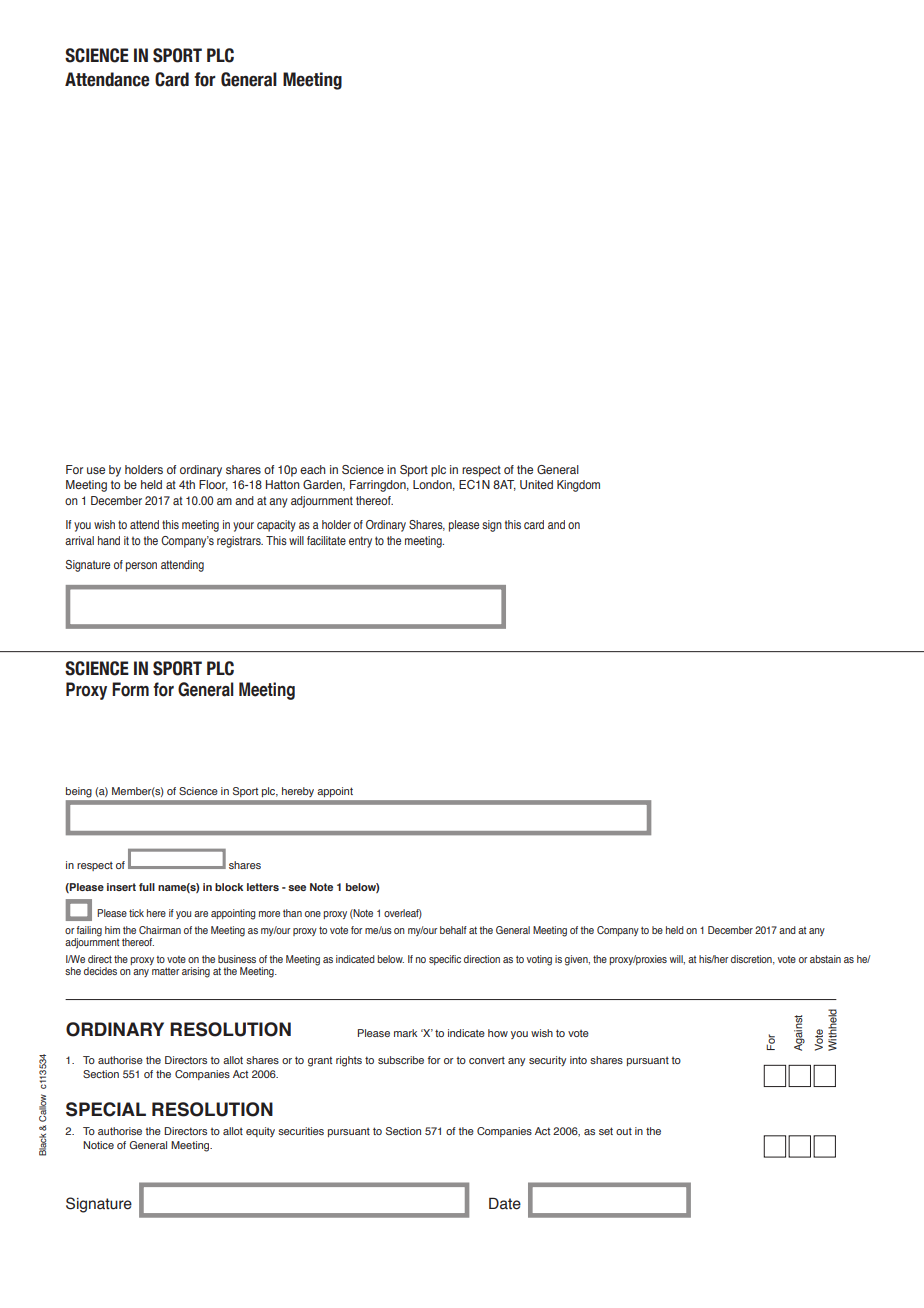 This document has height=1308, width=924. I want to click on full, so click(147, 887).
